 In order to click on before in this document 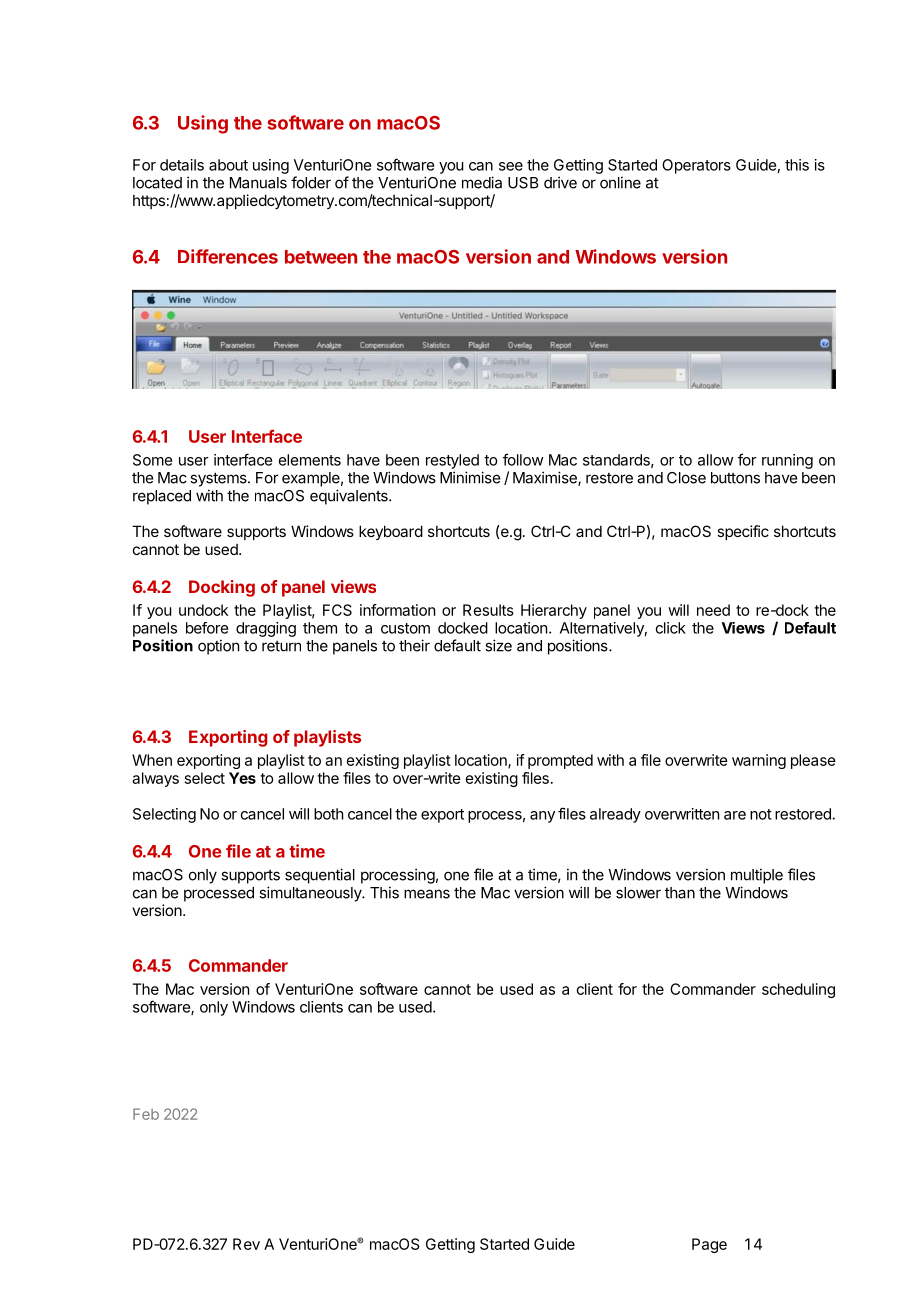, I will do `click(207, 628)`.
